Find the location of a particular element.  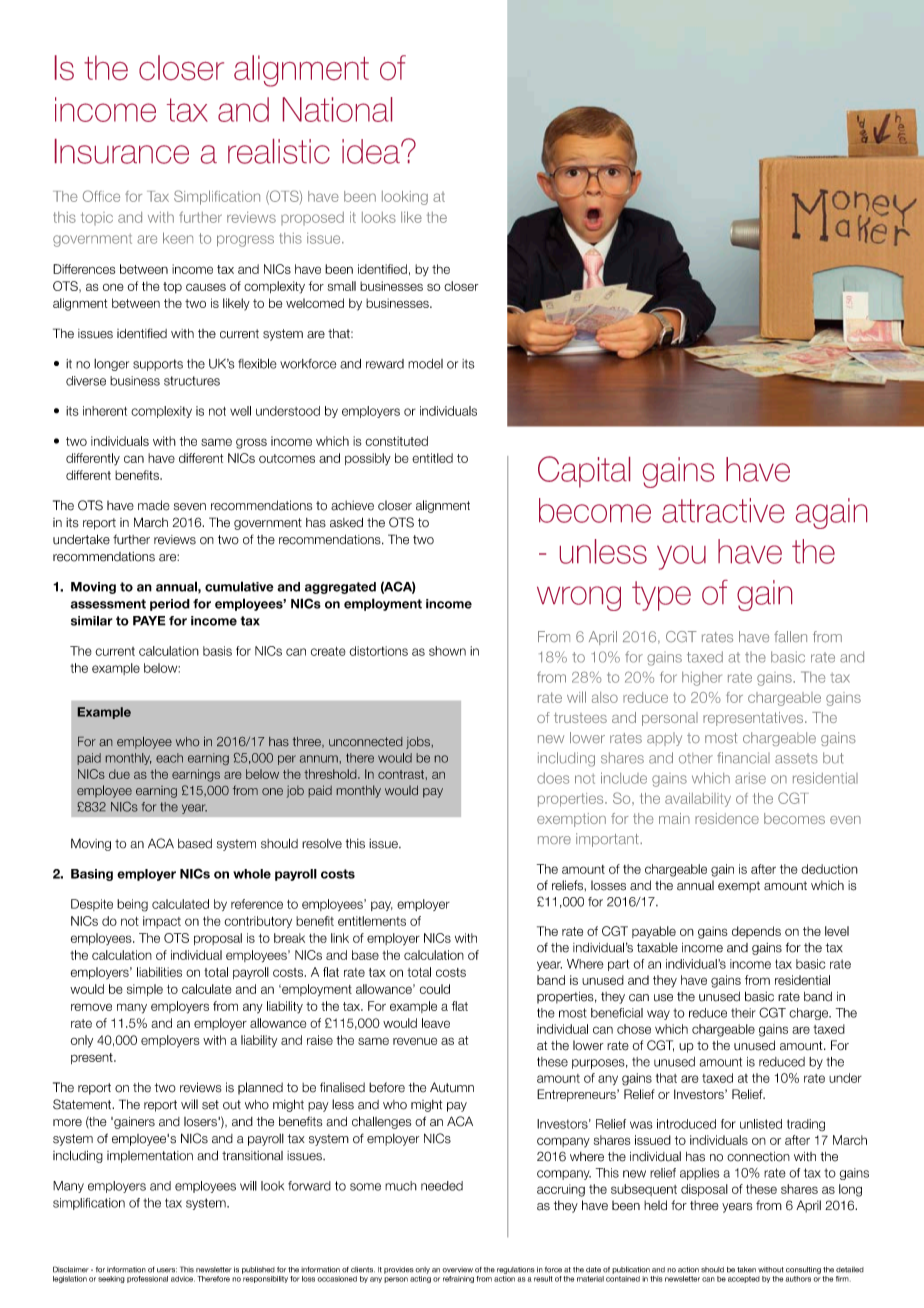

could is located at coordinates (435, 989).
